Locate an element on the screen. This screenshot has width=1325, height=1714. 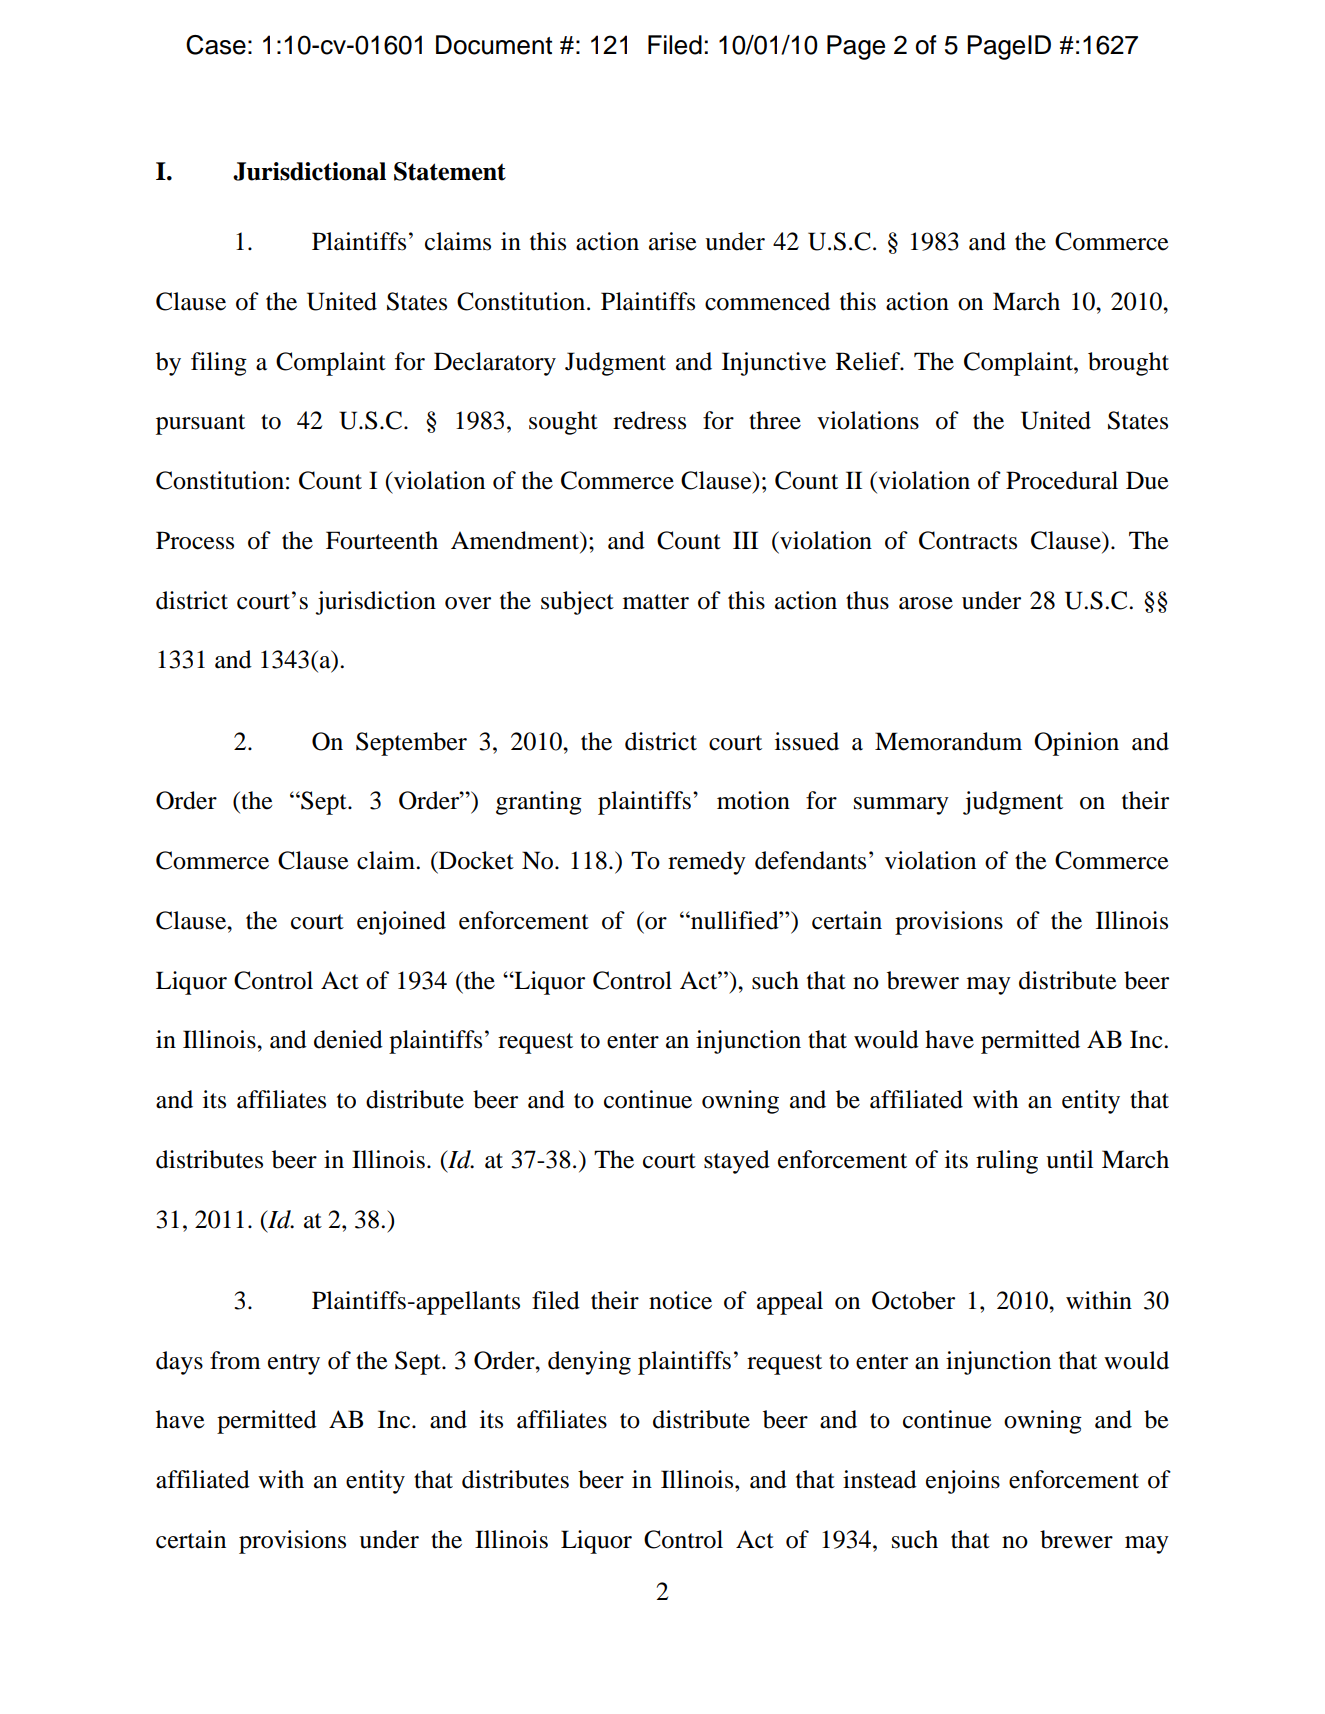
ruling is located at coordinates (1007, 1162).
